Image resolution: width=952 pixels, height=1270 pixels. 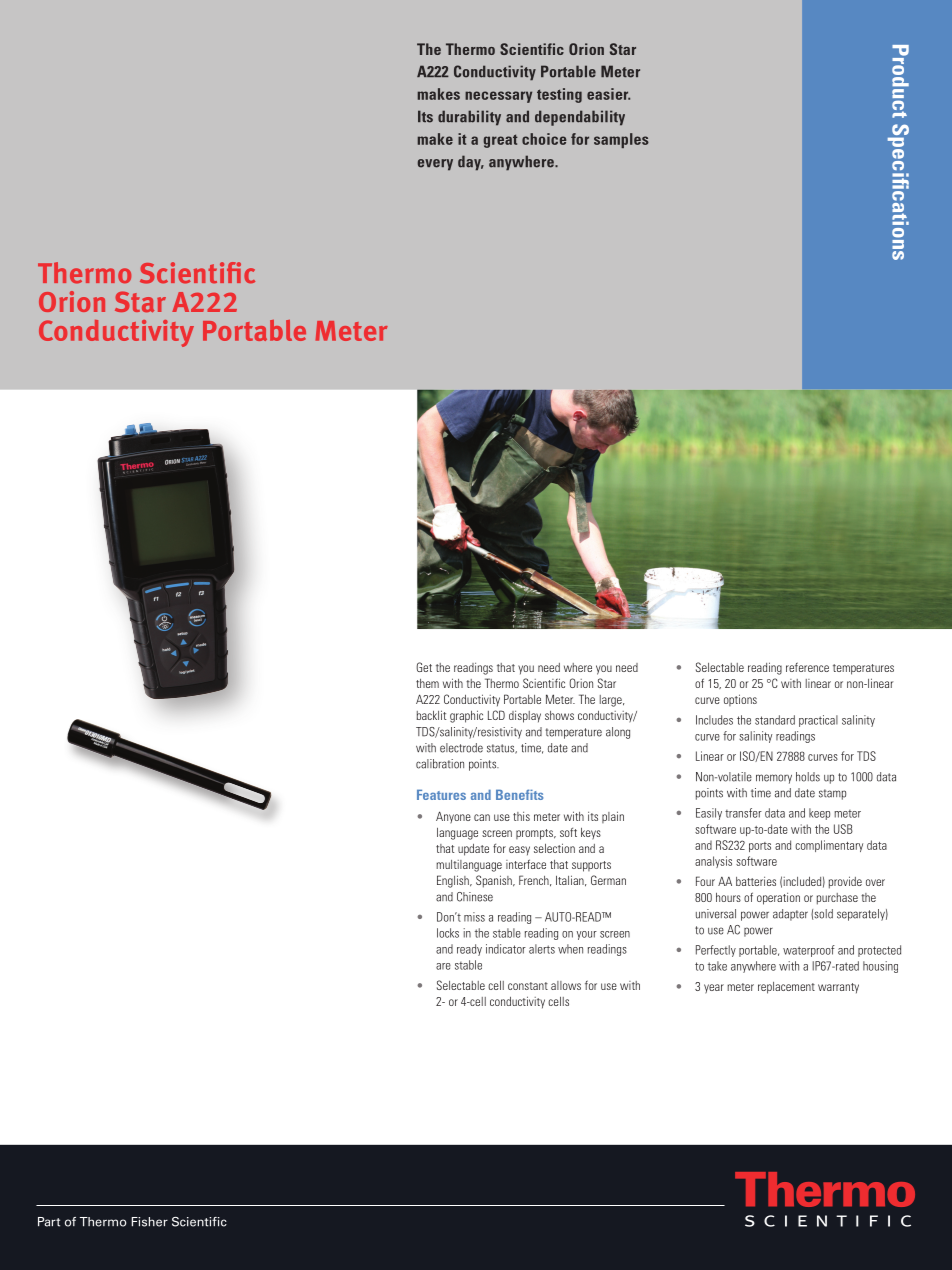 I want to click on options, so click(x=740, y=700).
